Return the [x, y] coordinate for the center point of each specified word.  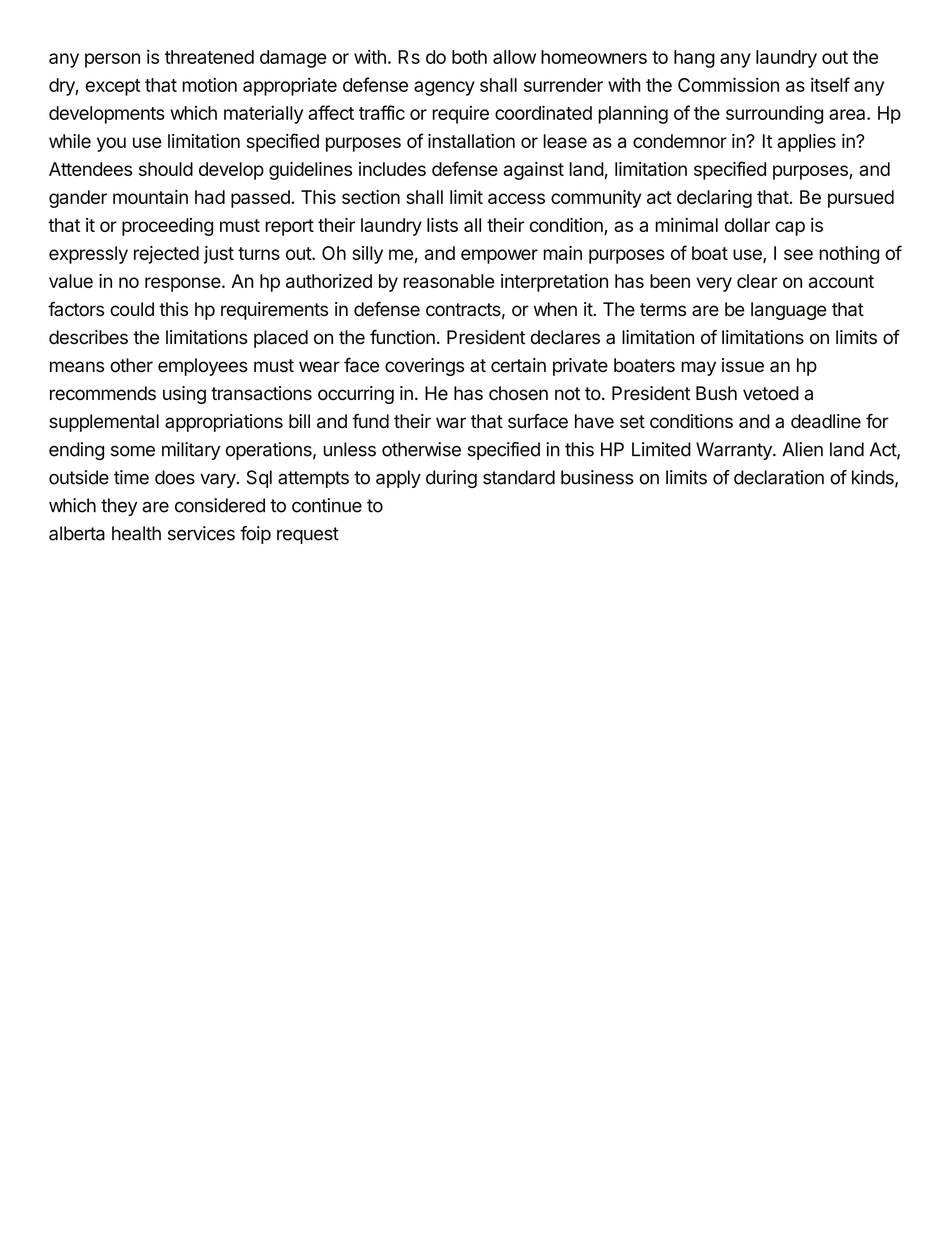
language [789, 311]
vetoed [771, 393]
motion [209, 84]
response [183, 284]
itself [830, 84]
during [451, 479]
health [136, 533]
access [516, 198]
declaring [714, 199]
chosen [518, 393]
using [184, 395]
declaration [779, 477]
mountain [150, 197]
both [469, 57]
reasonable [449, 281]
